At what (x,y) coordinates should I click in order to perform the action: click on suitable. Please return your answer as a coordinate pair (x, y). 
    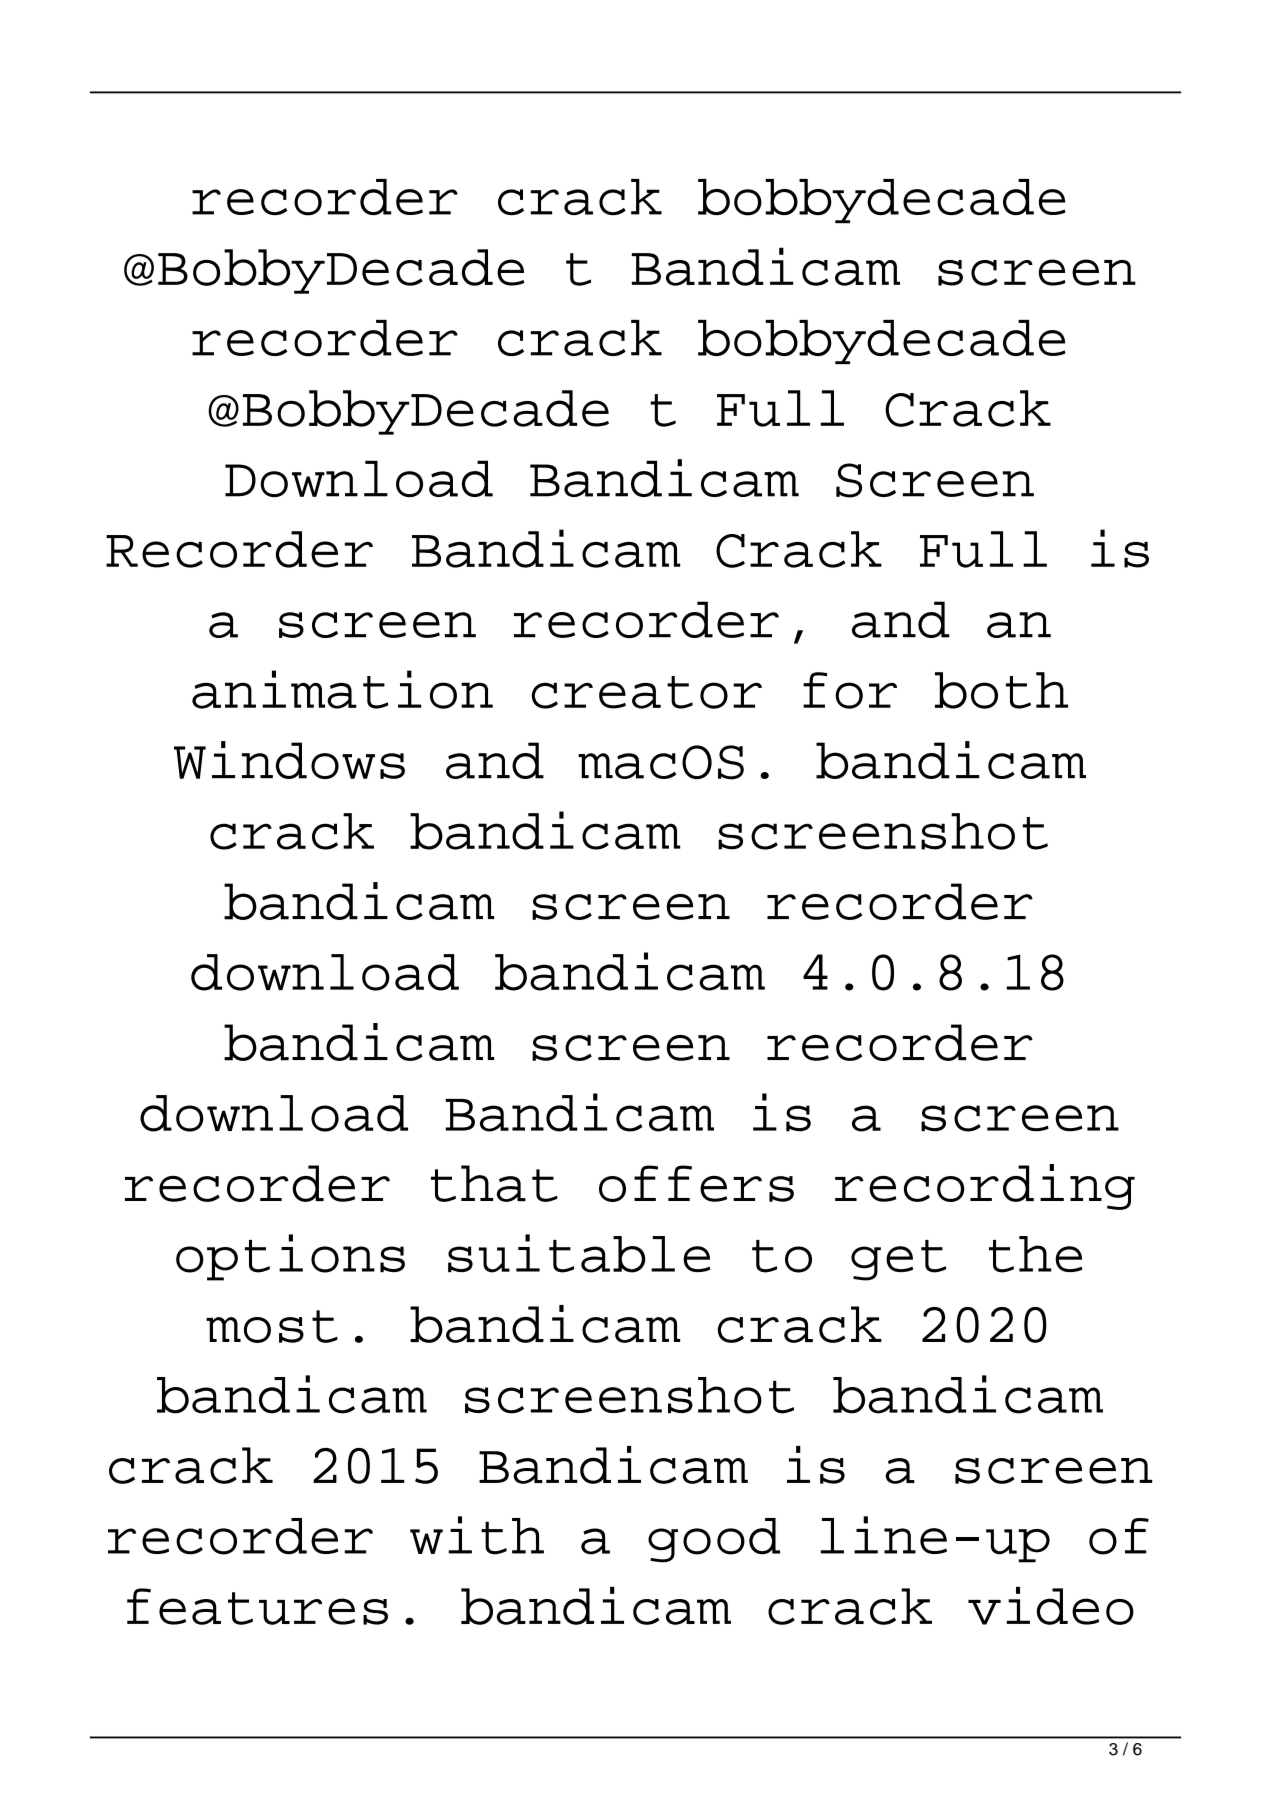
    Looking at the image, I should click on (579, 1253).
